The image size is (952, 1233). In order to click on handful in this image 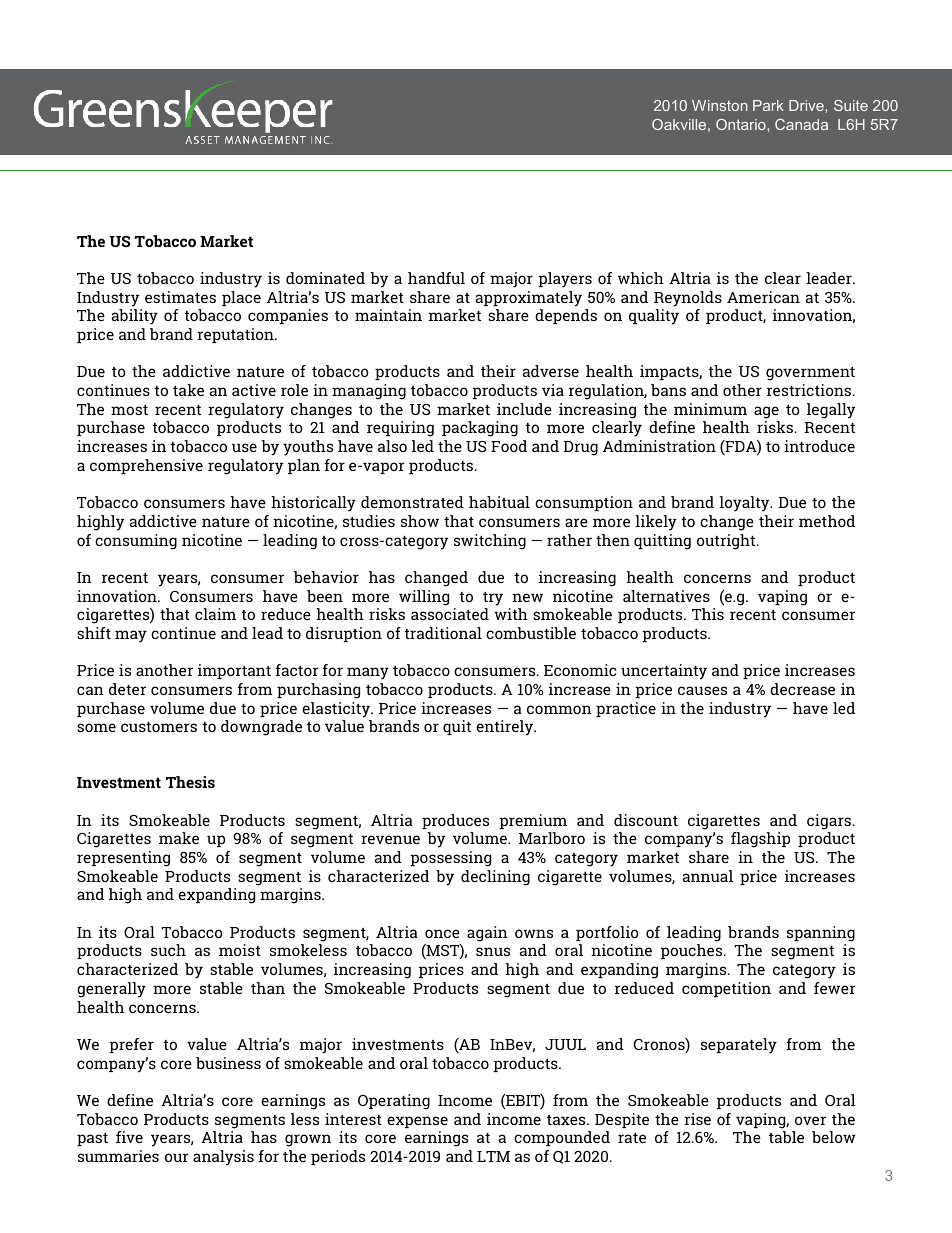, I will do `click(436, 278)`.
